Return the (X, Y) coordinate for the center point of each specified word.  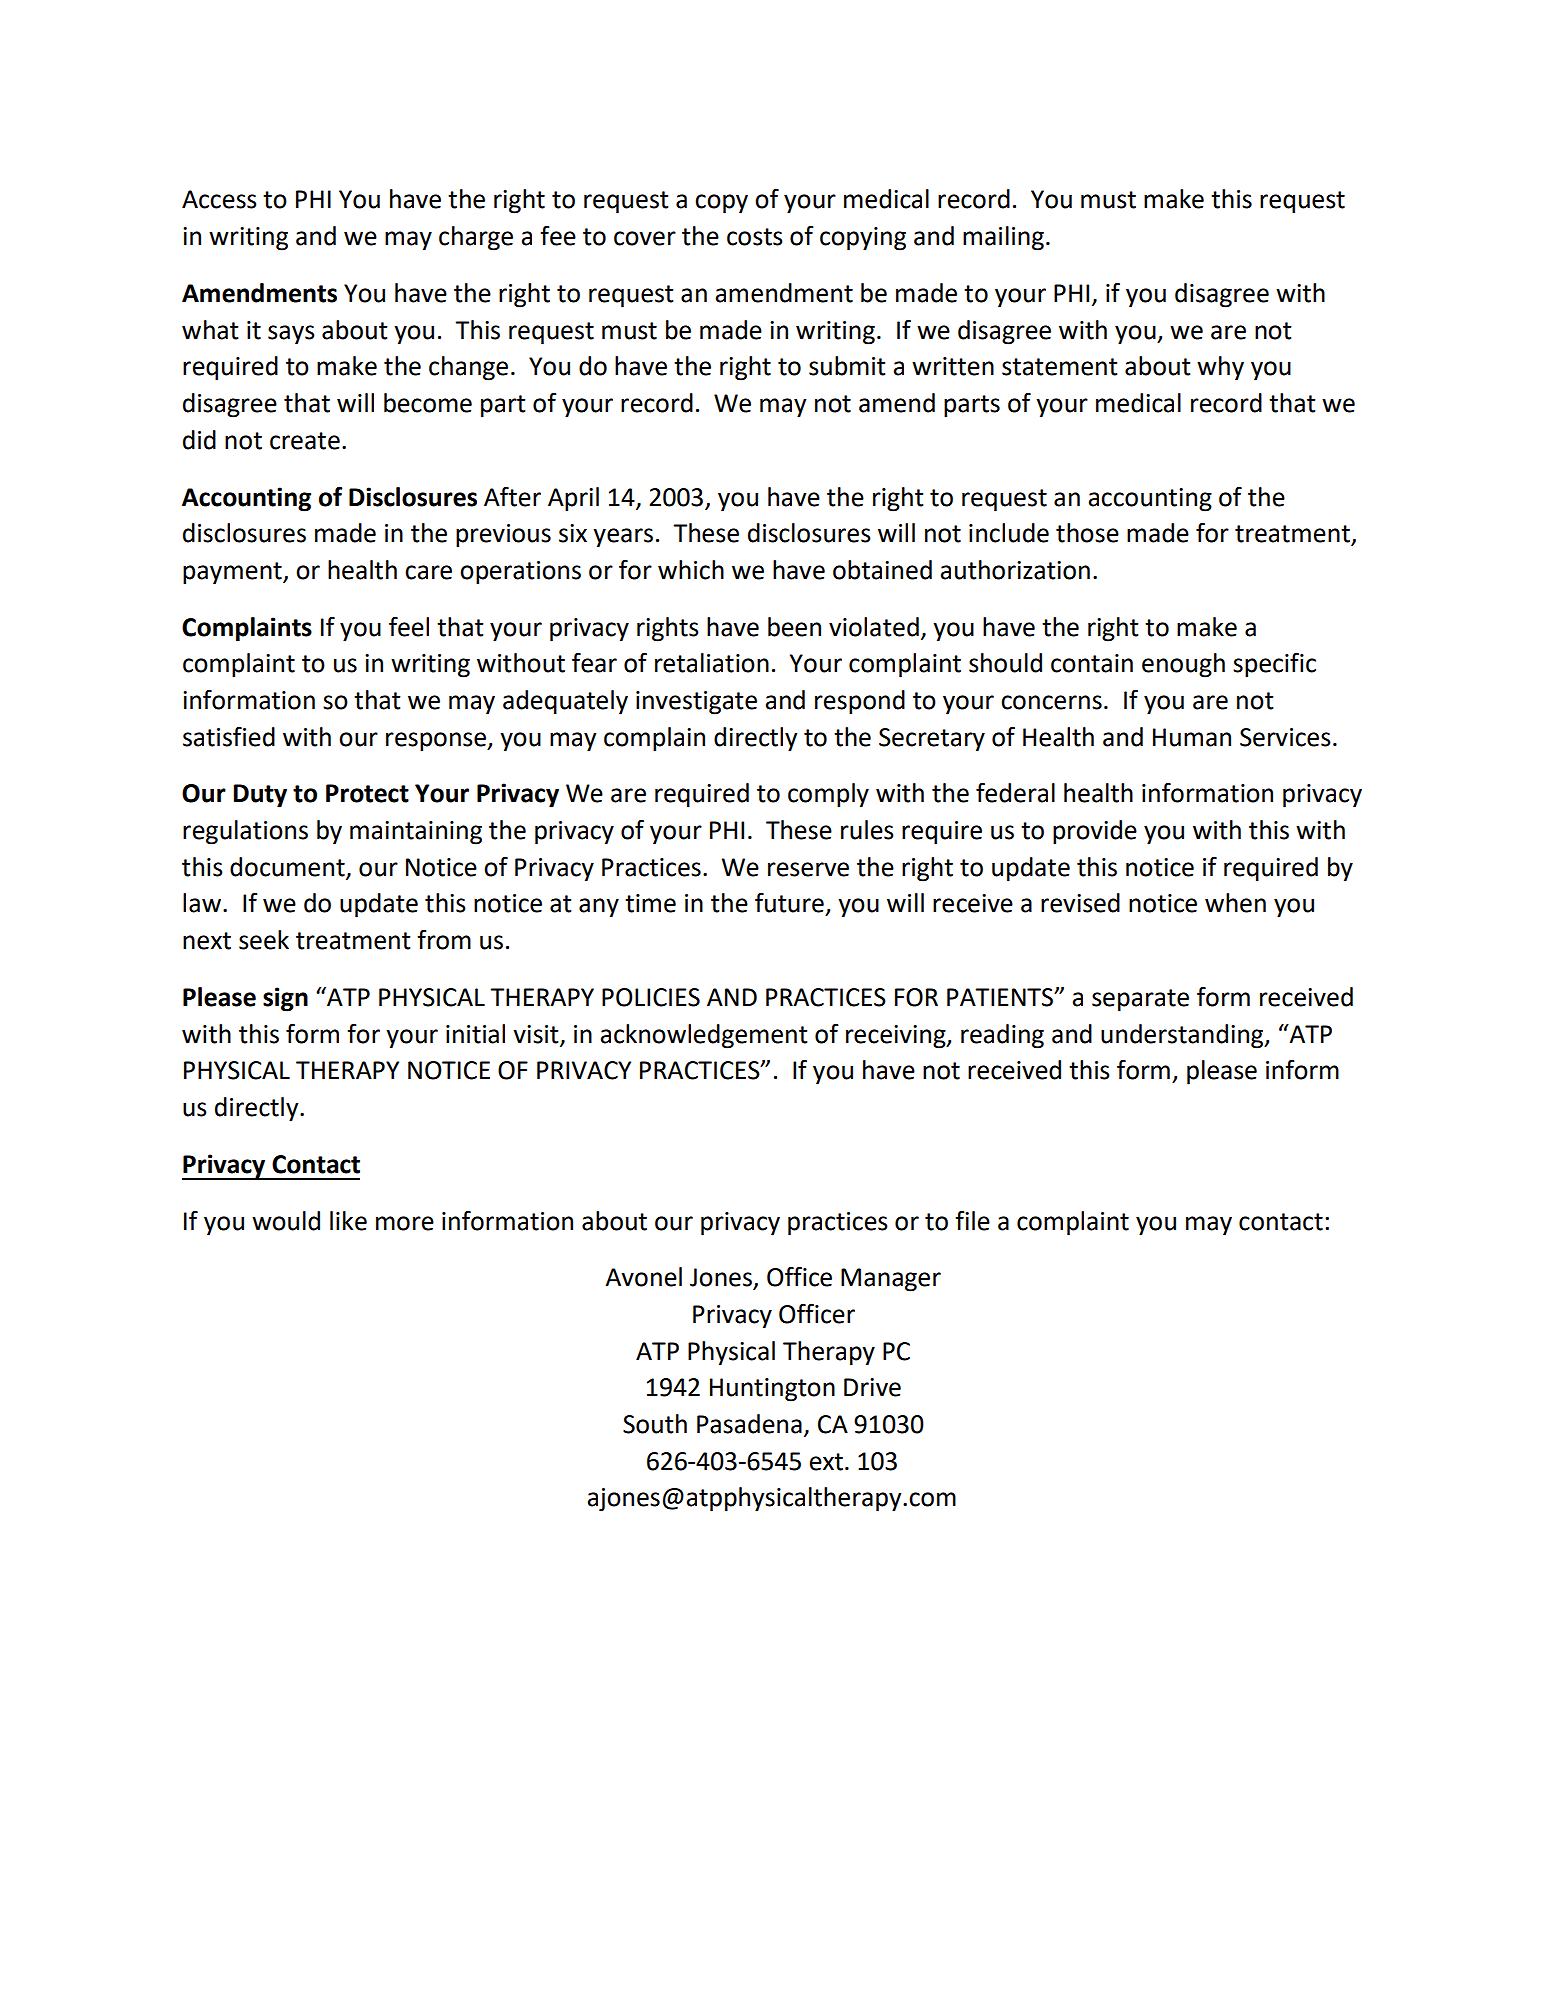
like (348, 1221)
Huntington (772, 1390)
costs (755, 237)
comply (828, 795)
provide (1095, 832)
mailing (1003, 238)
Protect (367, 793)
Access (219, 199)
